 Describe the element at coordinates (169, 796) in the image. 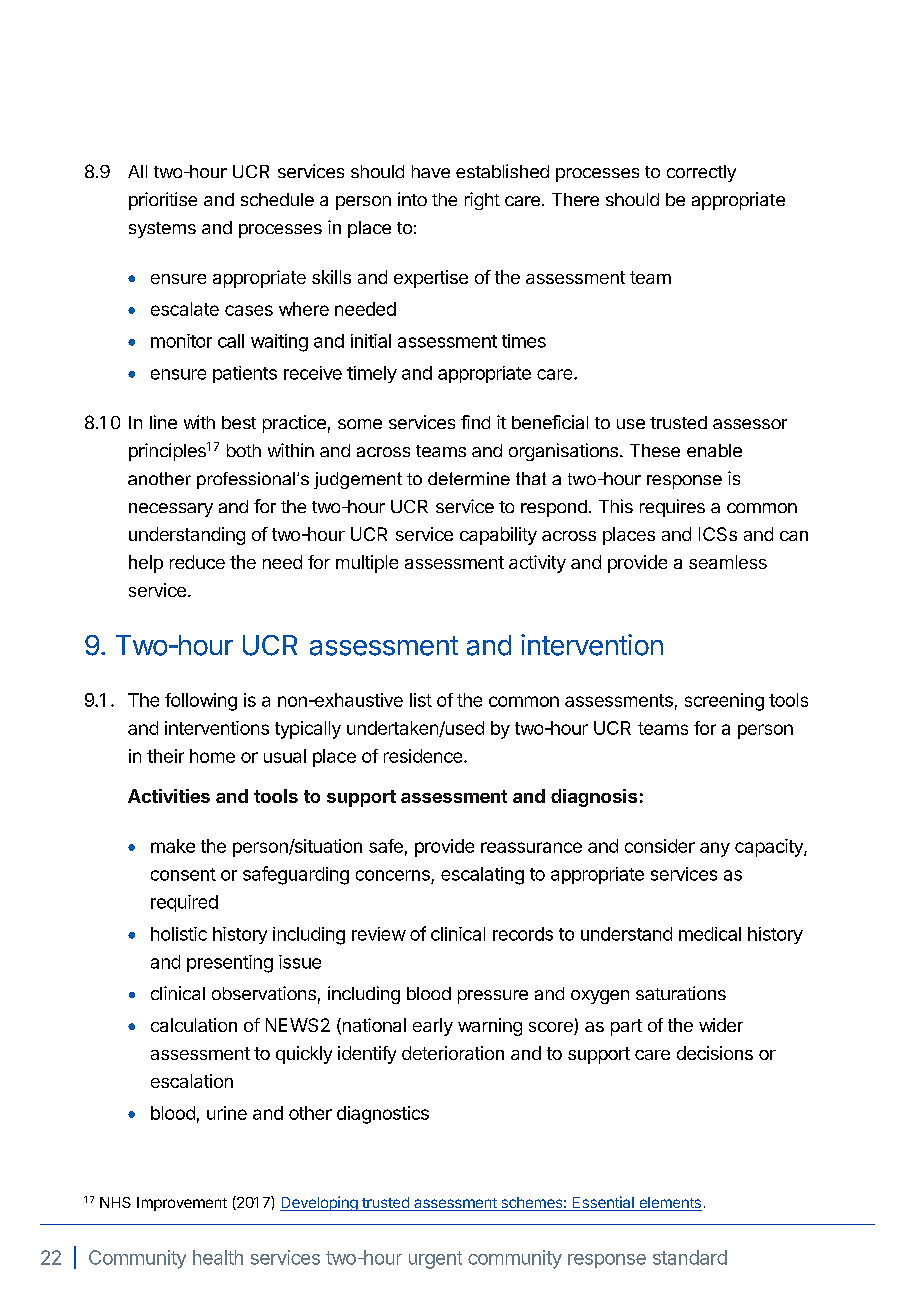

I see `Activities` at that location.
